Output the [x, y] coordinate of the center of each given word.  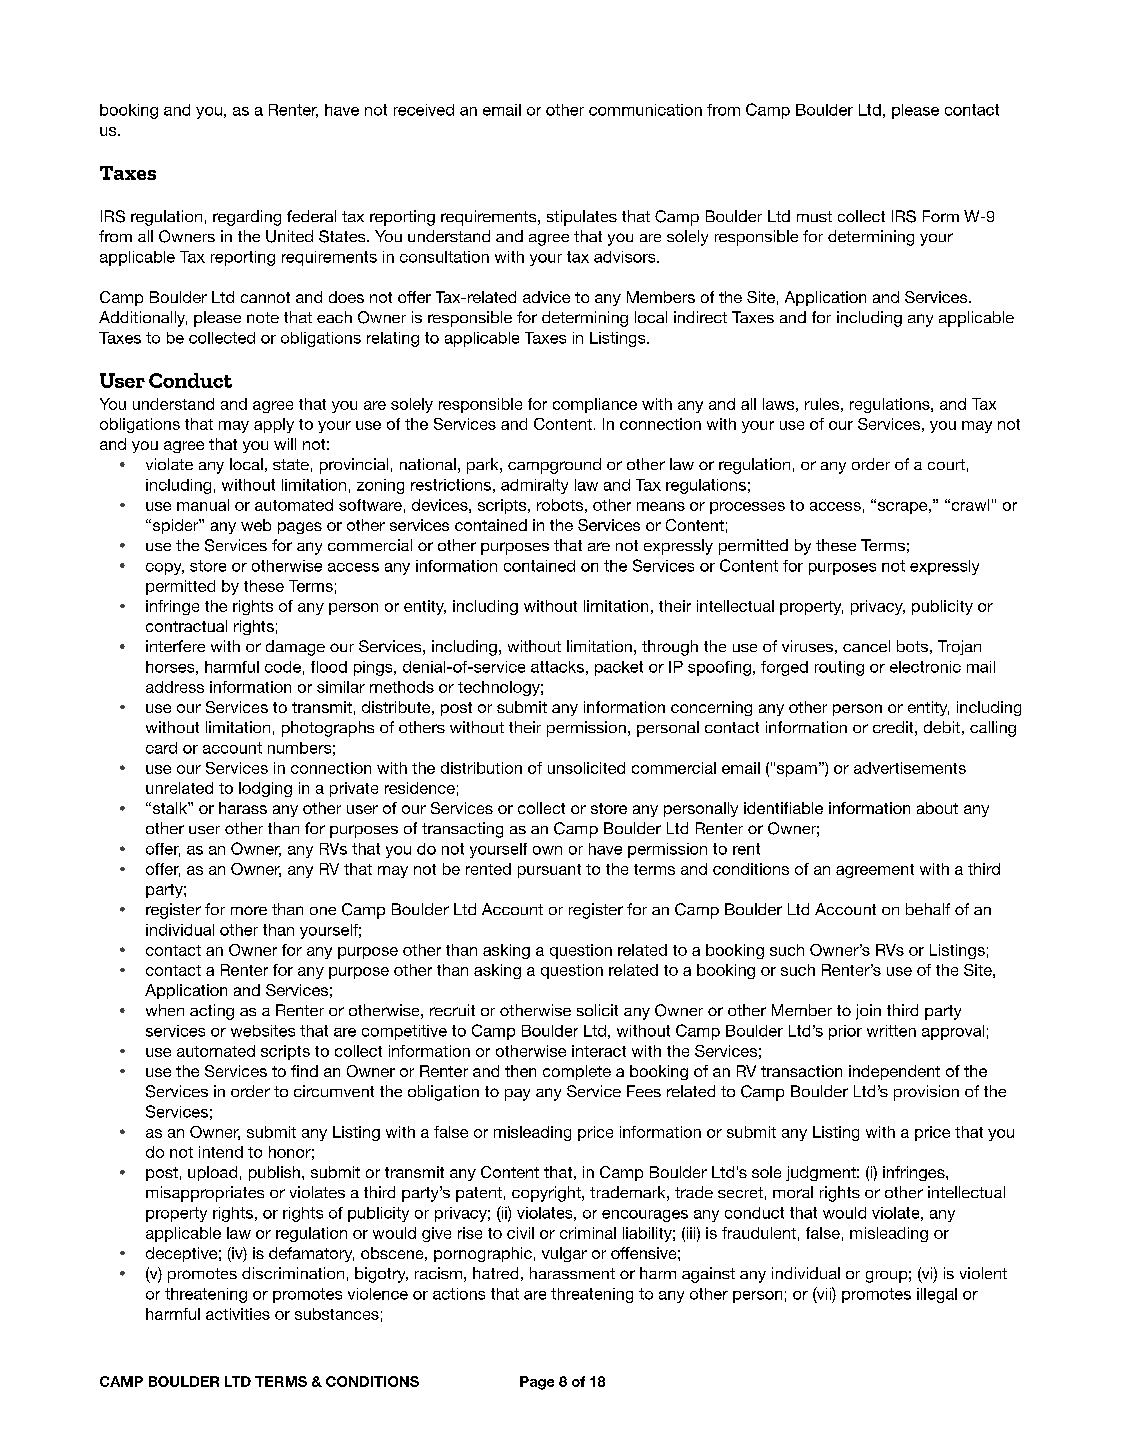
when [165, 1010]
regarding [247, 218]
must [814, 216]
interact [599, 1051]
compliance [595, 405]
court [946, 464]
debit [942, 727]
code [283, 667]
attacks [557, 667]
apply [274, 425]
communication [645, 110]
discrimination [293, 1273]
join [868, 1012]
